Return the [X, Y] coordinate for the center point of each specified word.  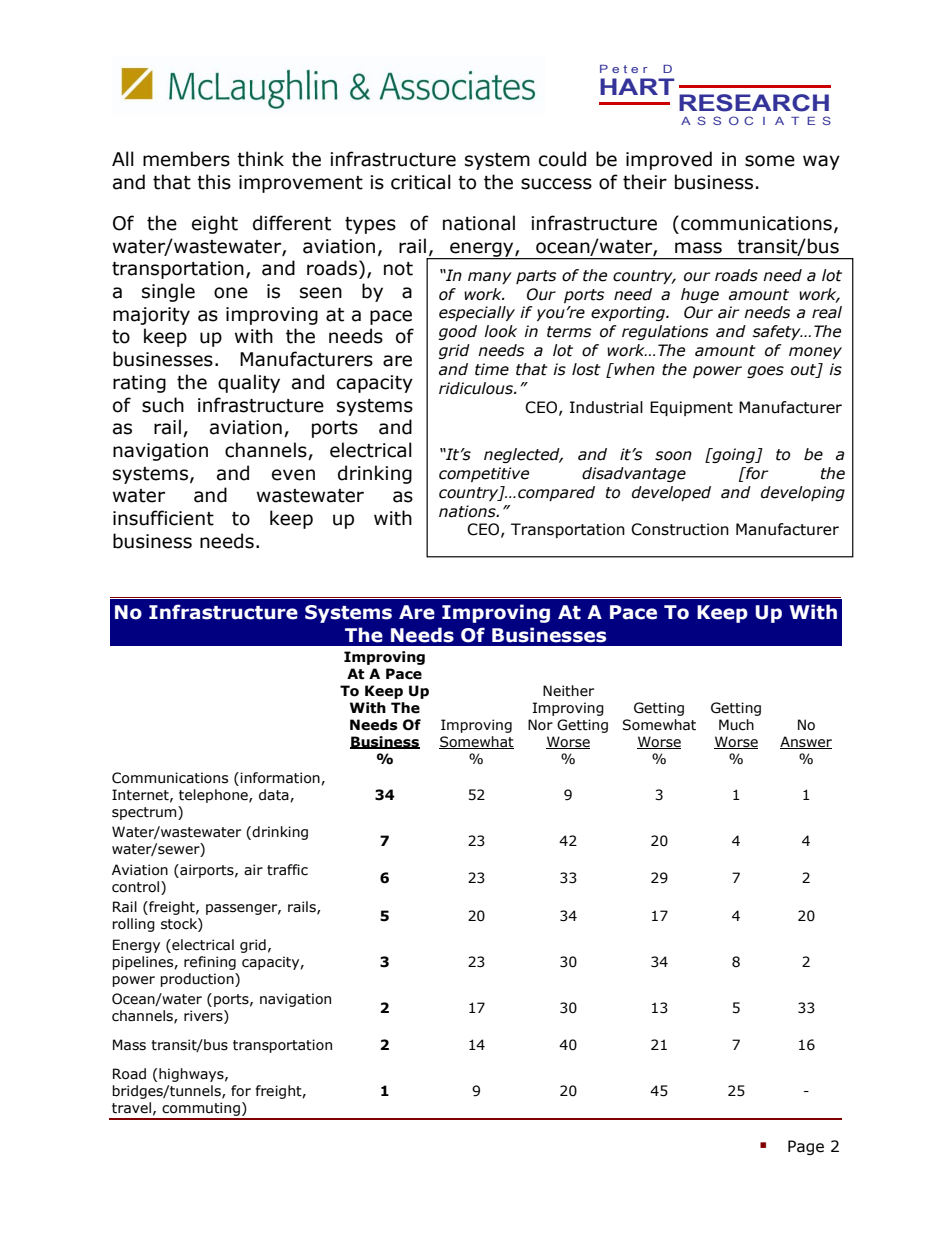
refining [210, 963]
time [492, 369]
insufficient [163, 518]
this [214, 182]
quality [249, 383]
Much [736, 725]
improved [669, 160]
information [281, 778]
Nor [540, 725]
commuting [201, 1110]
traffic [287, 870]
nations [468, 511]
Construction [680, 529]
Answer [806, 742]
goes [765, 372]
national [479, 223]
